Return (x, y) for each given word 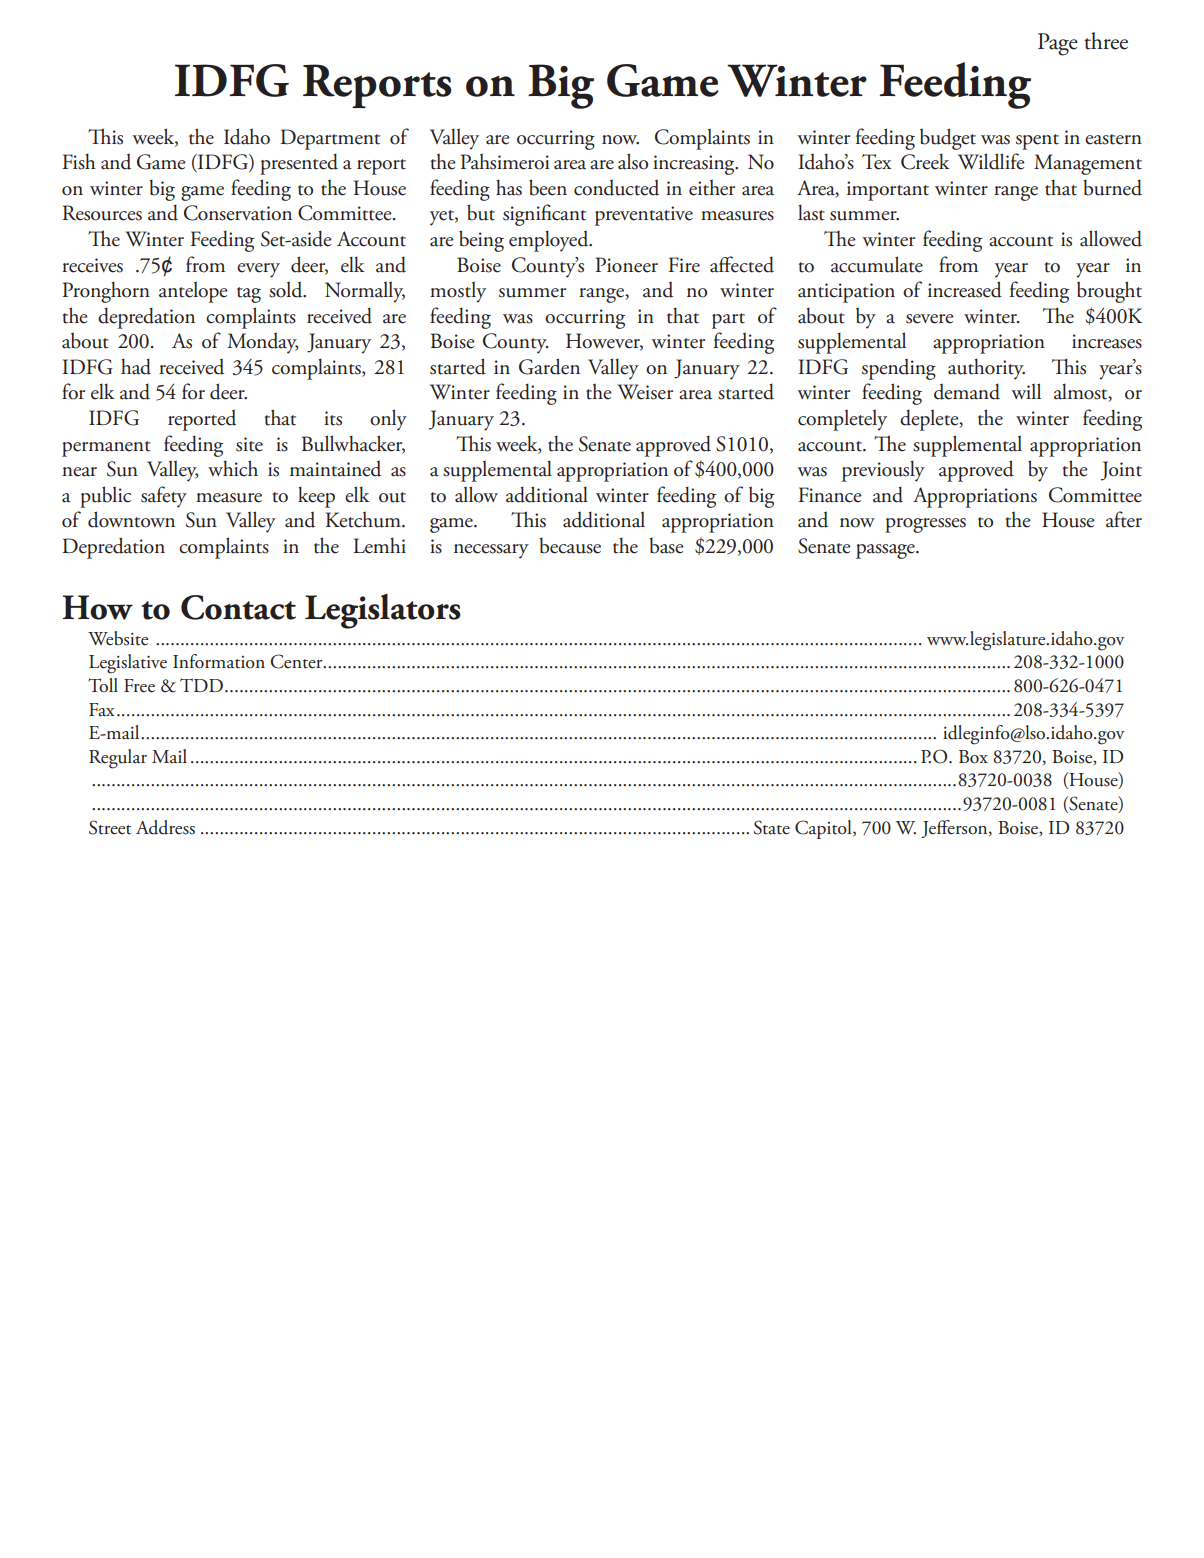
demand (967, 391)
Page (1058, 44)
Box (973, 757)
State (772, 827)
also (633, 161)
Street (110, 827)
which (233, 468)
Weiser (645, 392)
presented (299, 164)
